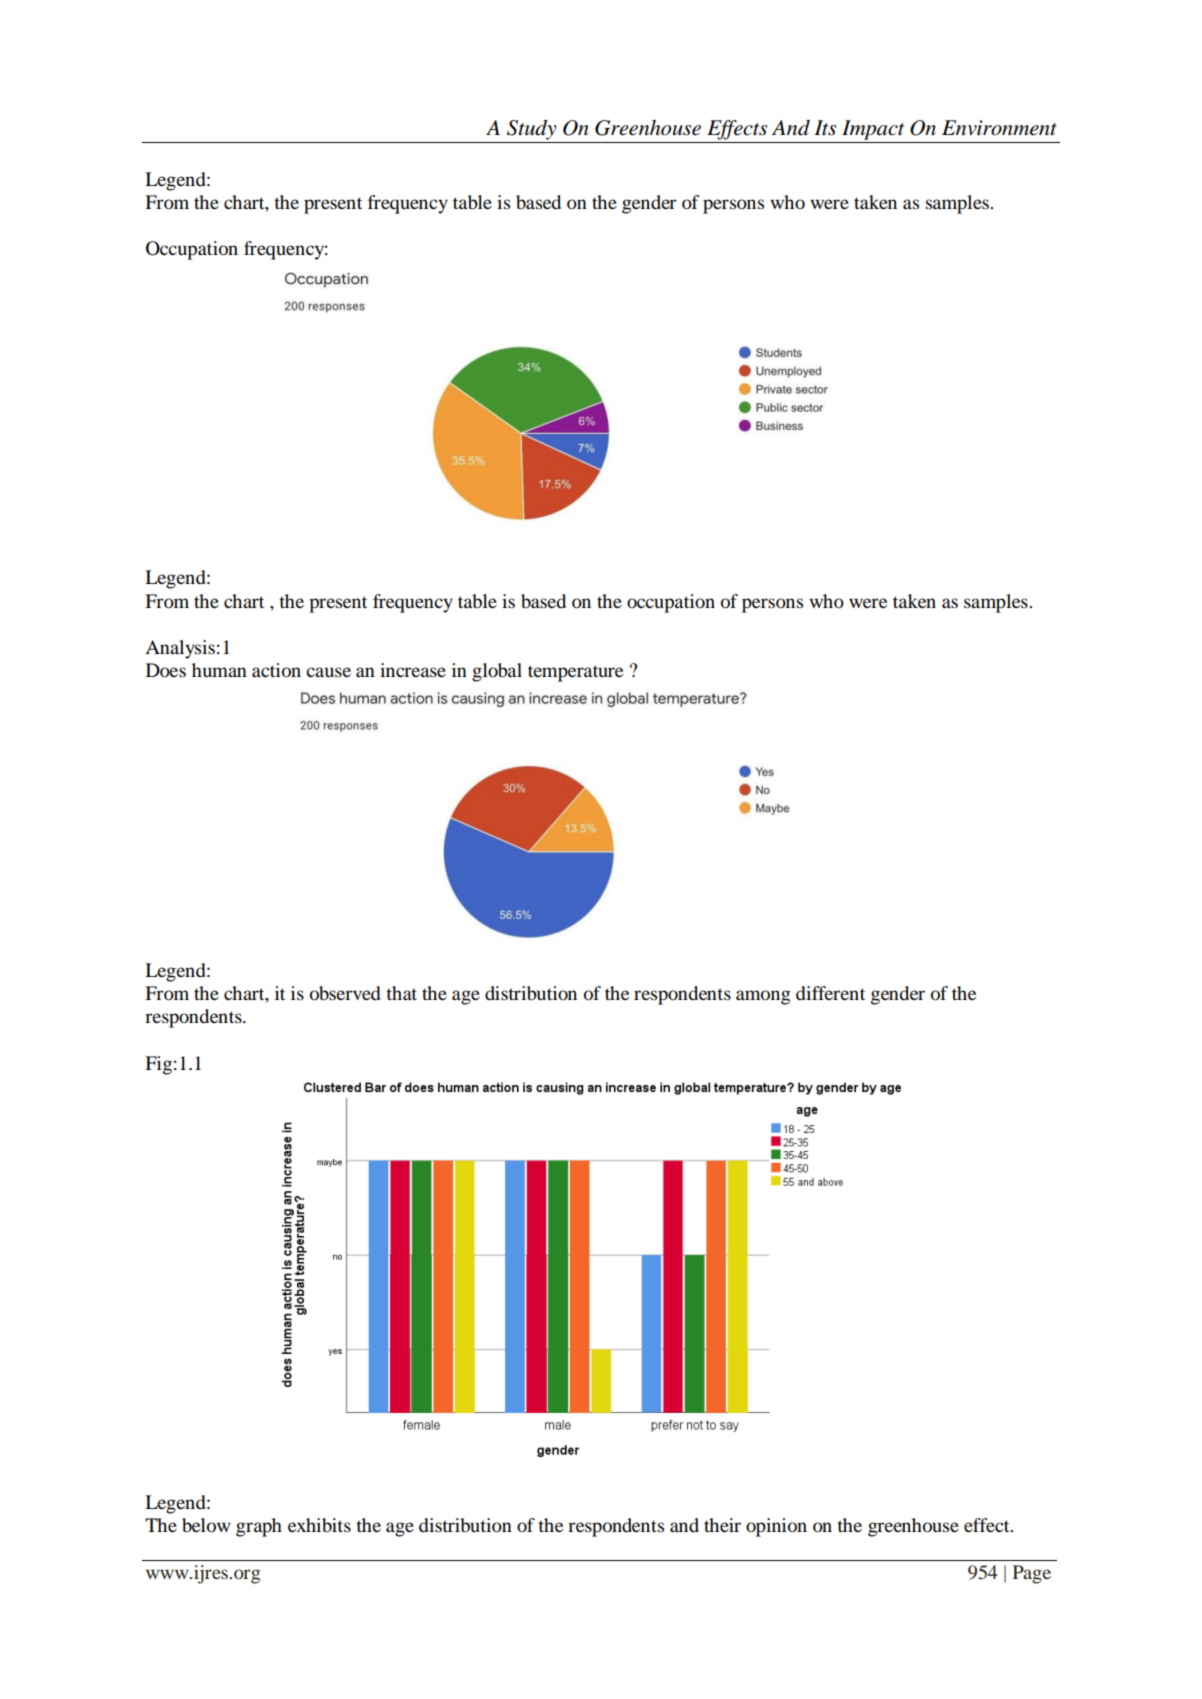 The height and width of the document is (1699, 1202). I want to click on Impact, so click(873, 130).
